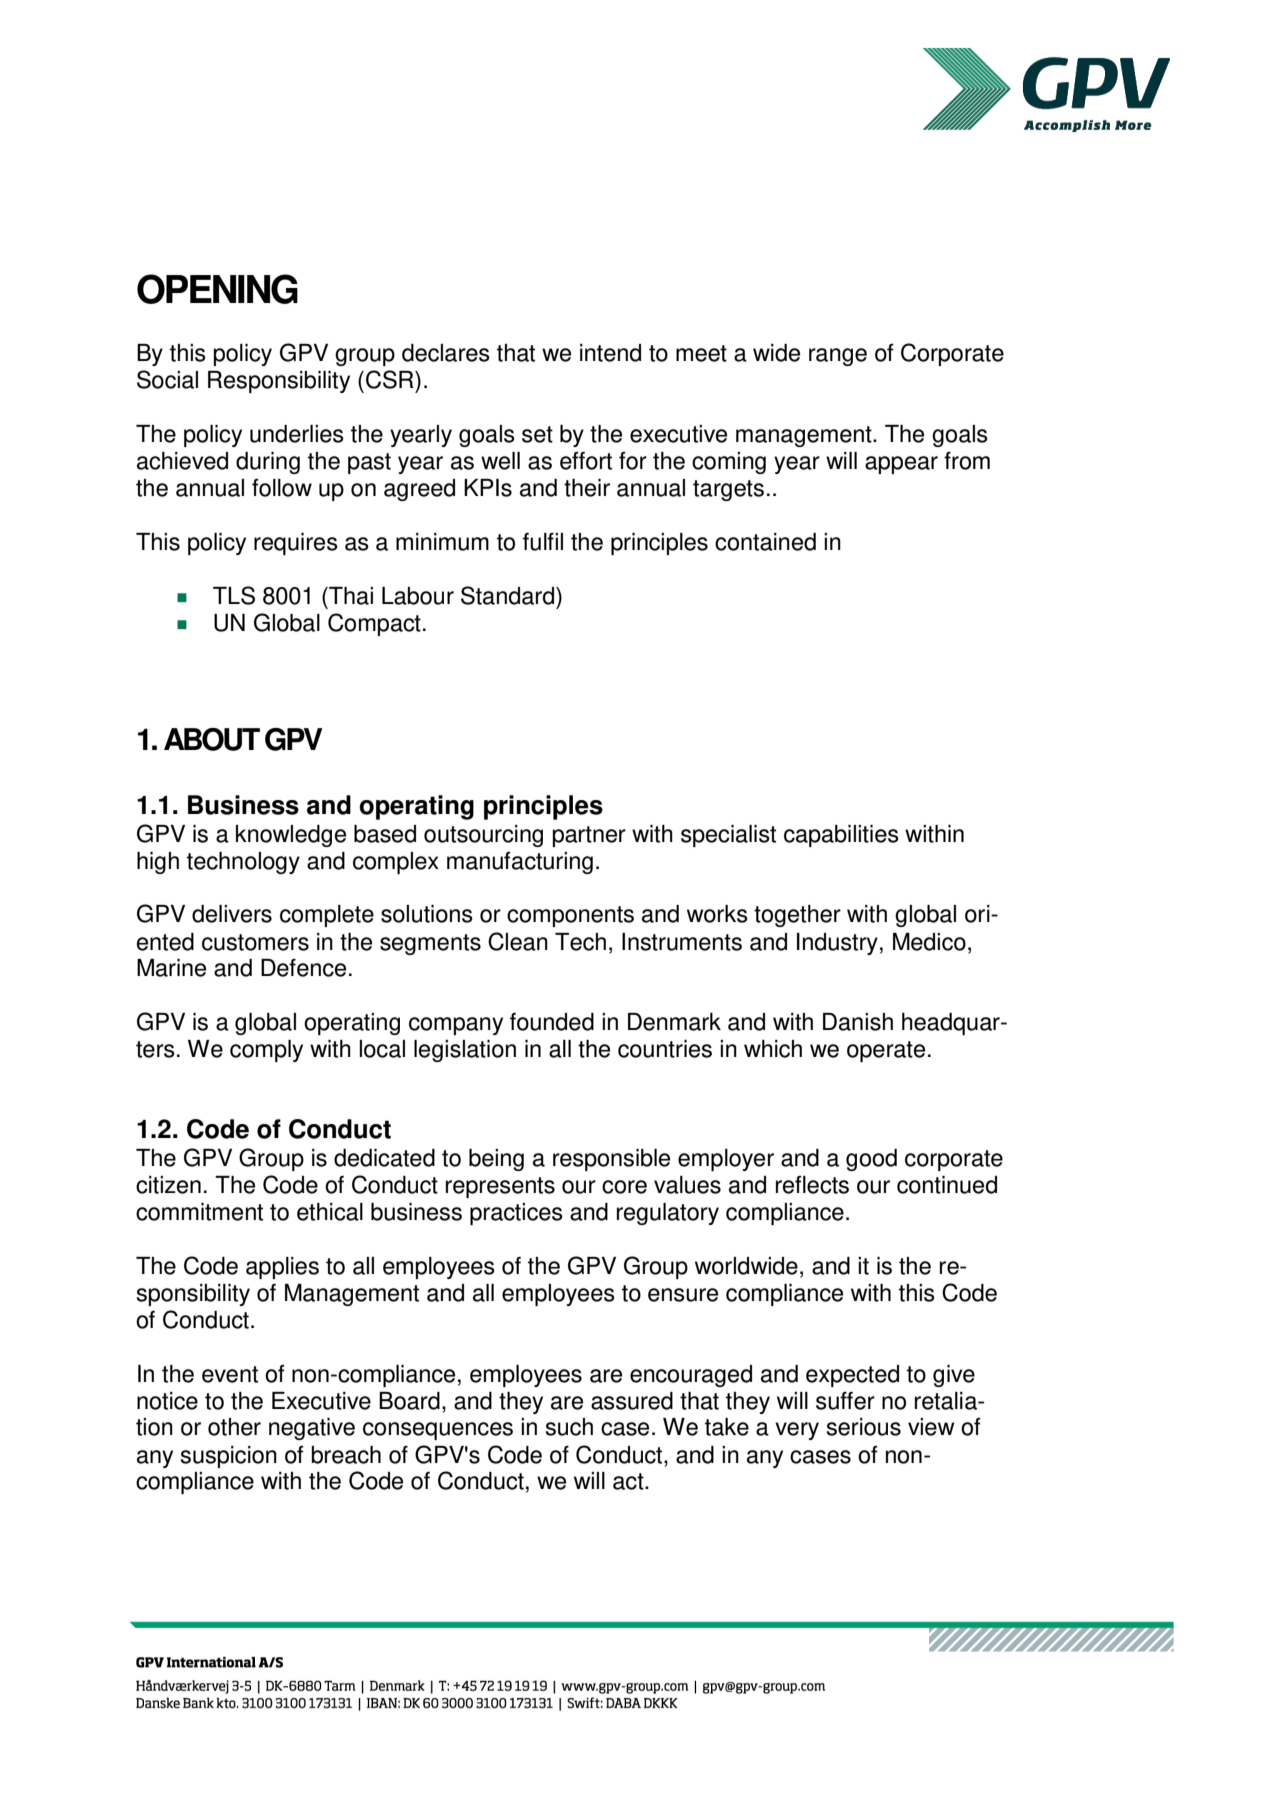  Describe the element at coordinates (838, 357) in the screenshot. I see `range` at that location.
